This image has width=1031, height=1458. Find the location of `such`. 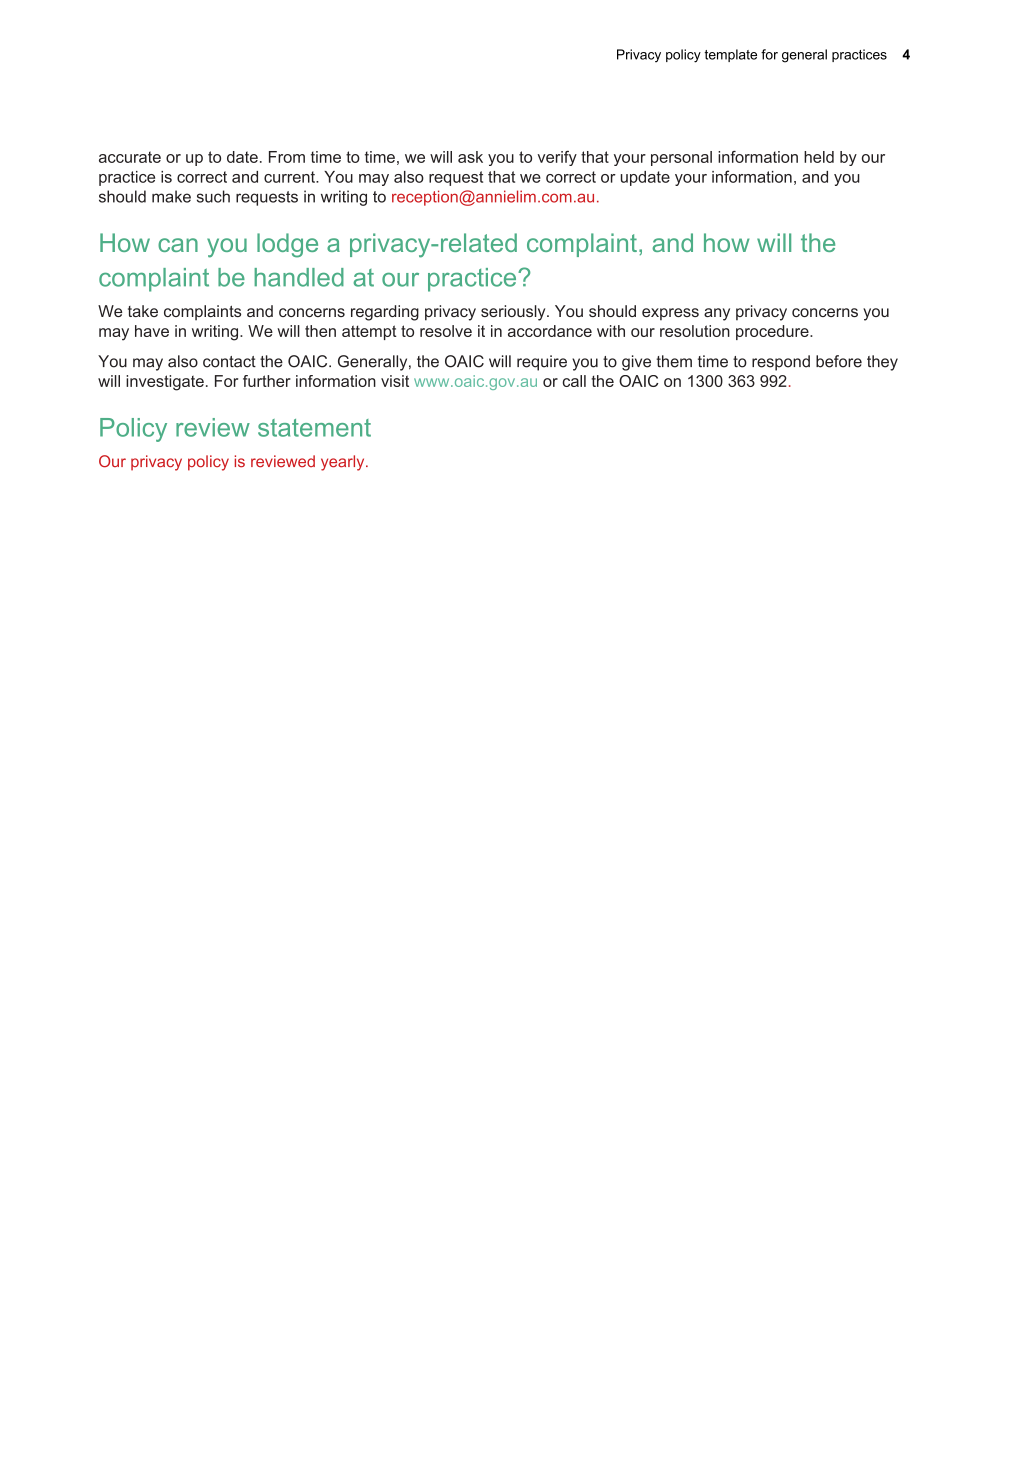

such is located at coordinates (213, 196).
